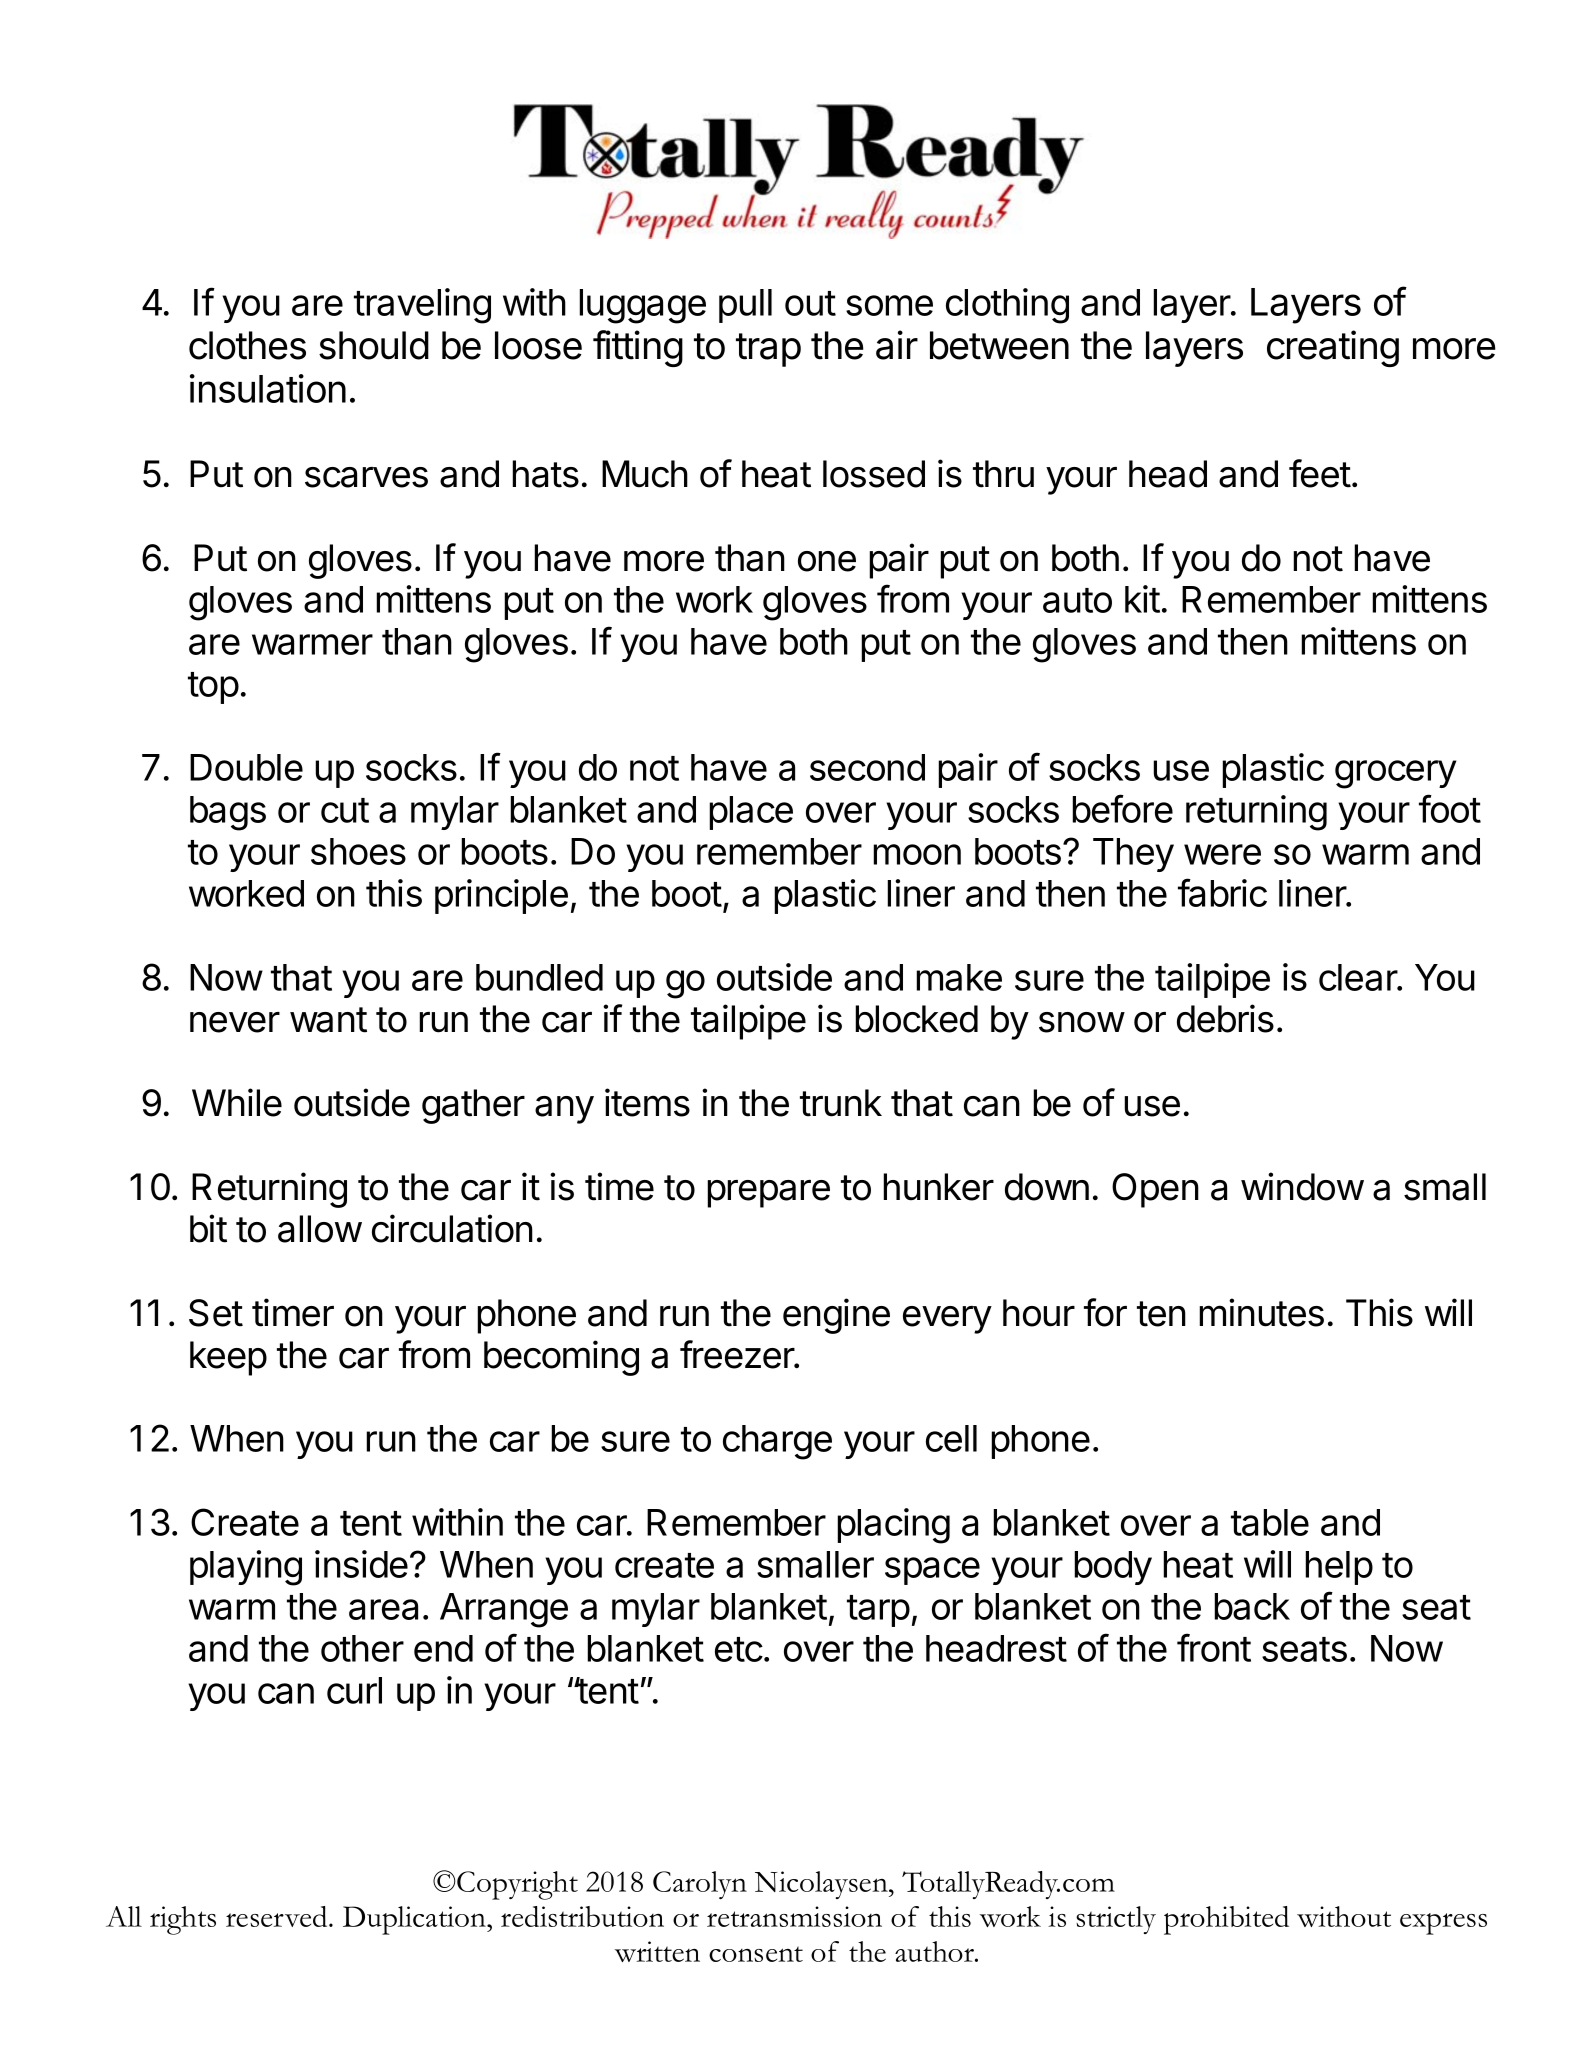 This page has height=2064, width=1595. Describe the element at coordinates (278, 1916) in the page. I see `reserved` at that location.
